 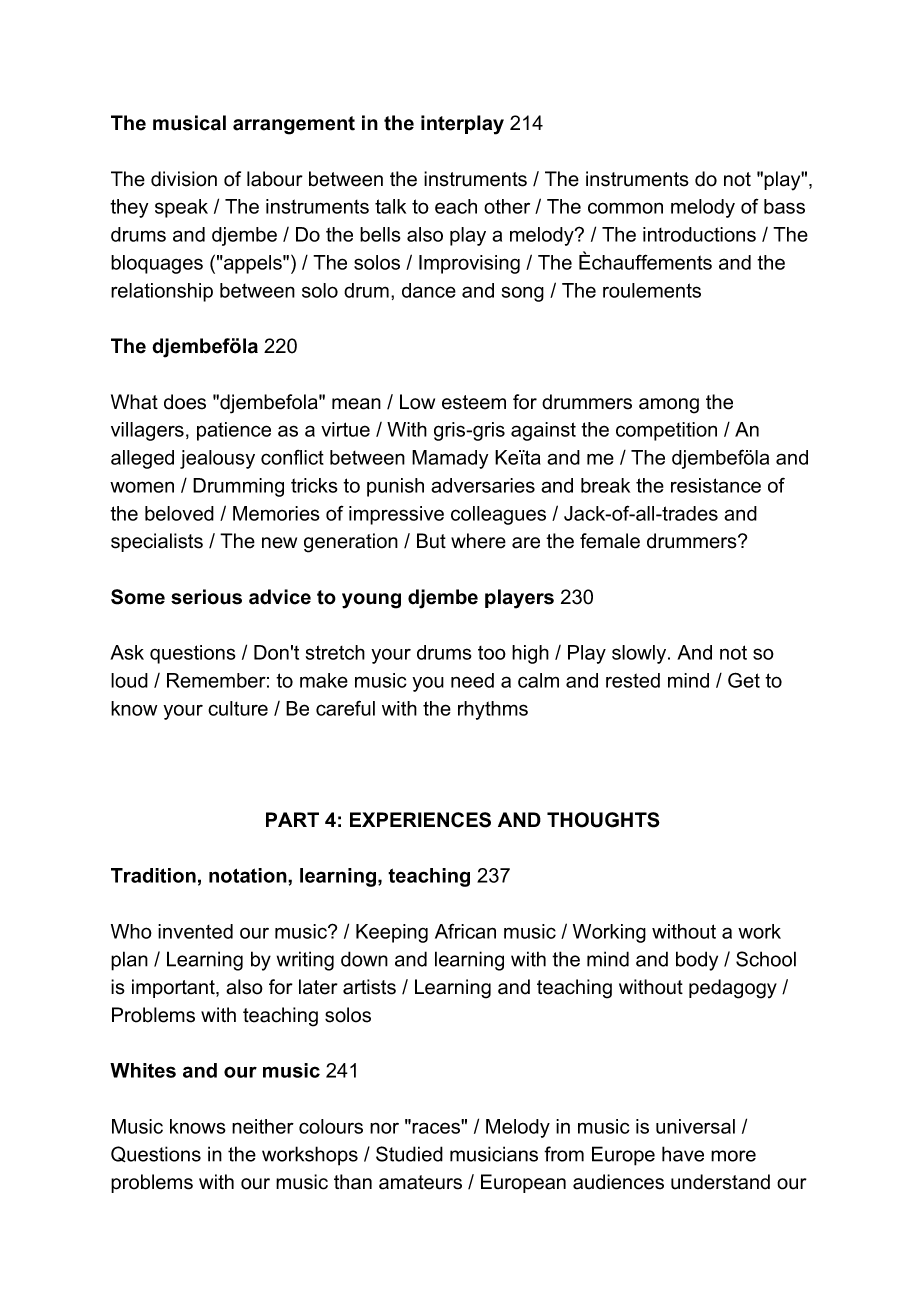 I want to click on introductions, so click(x=699, y=234).
